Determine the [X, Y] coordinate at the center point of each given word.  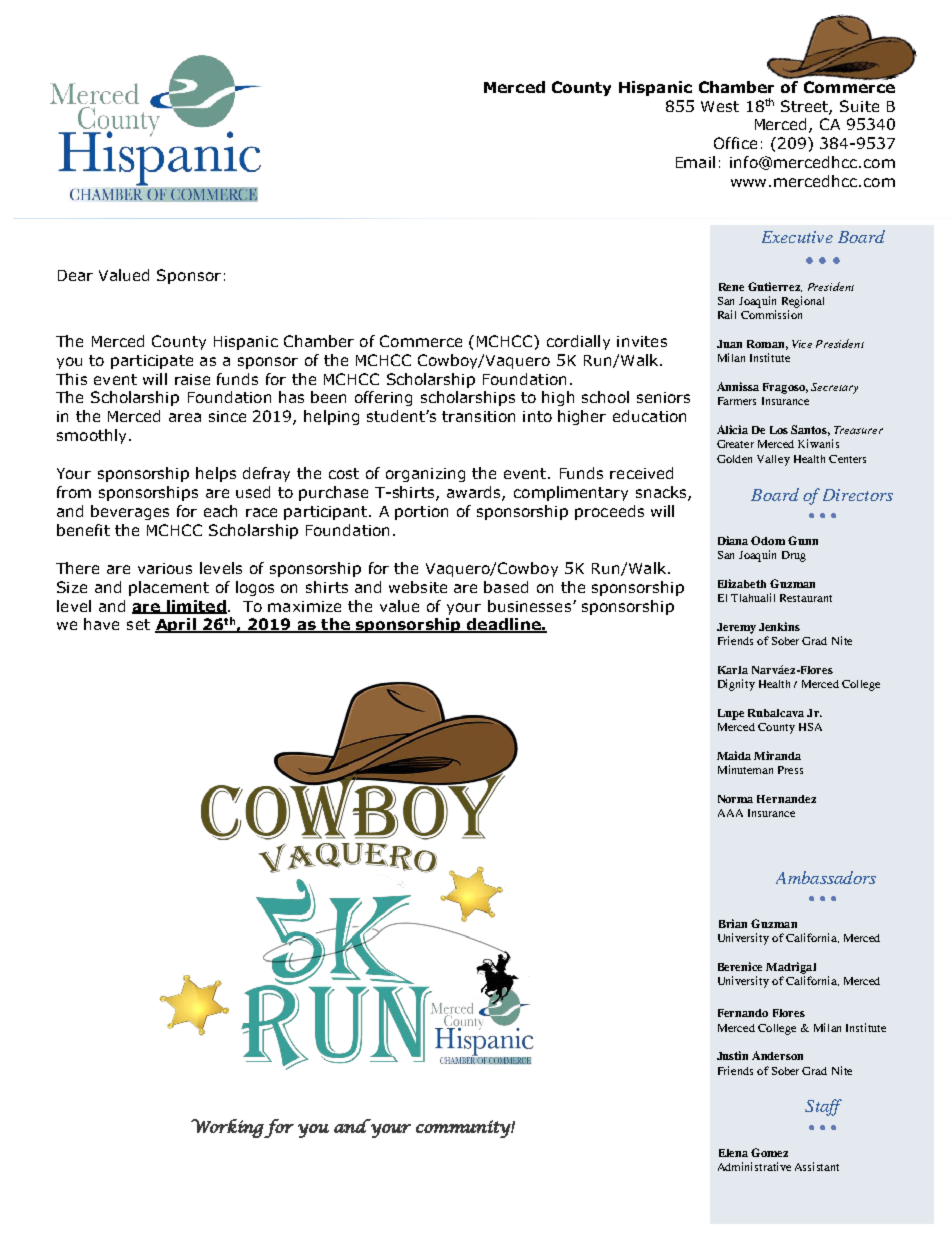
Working [227, 1128]
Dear [75, 275]
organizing [425, 475]
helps [216, 474]
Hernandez [786, 799]
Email [695, 162]
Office [735, 143]
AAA [730, 813]
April [176, 625]
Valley [773, 460]
